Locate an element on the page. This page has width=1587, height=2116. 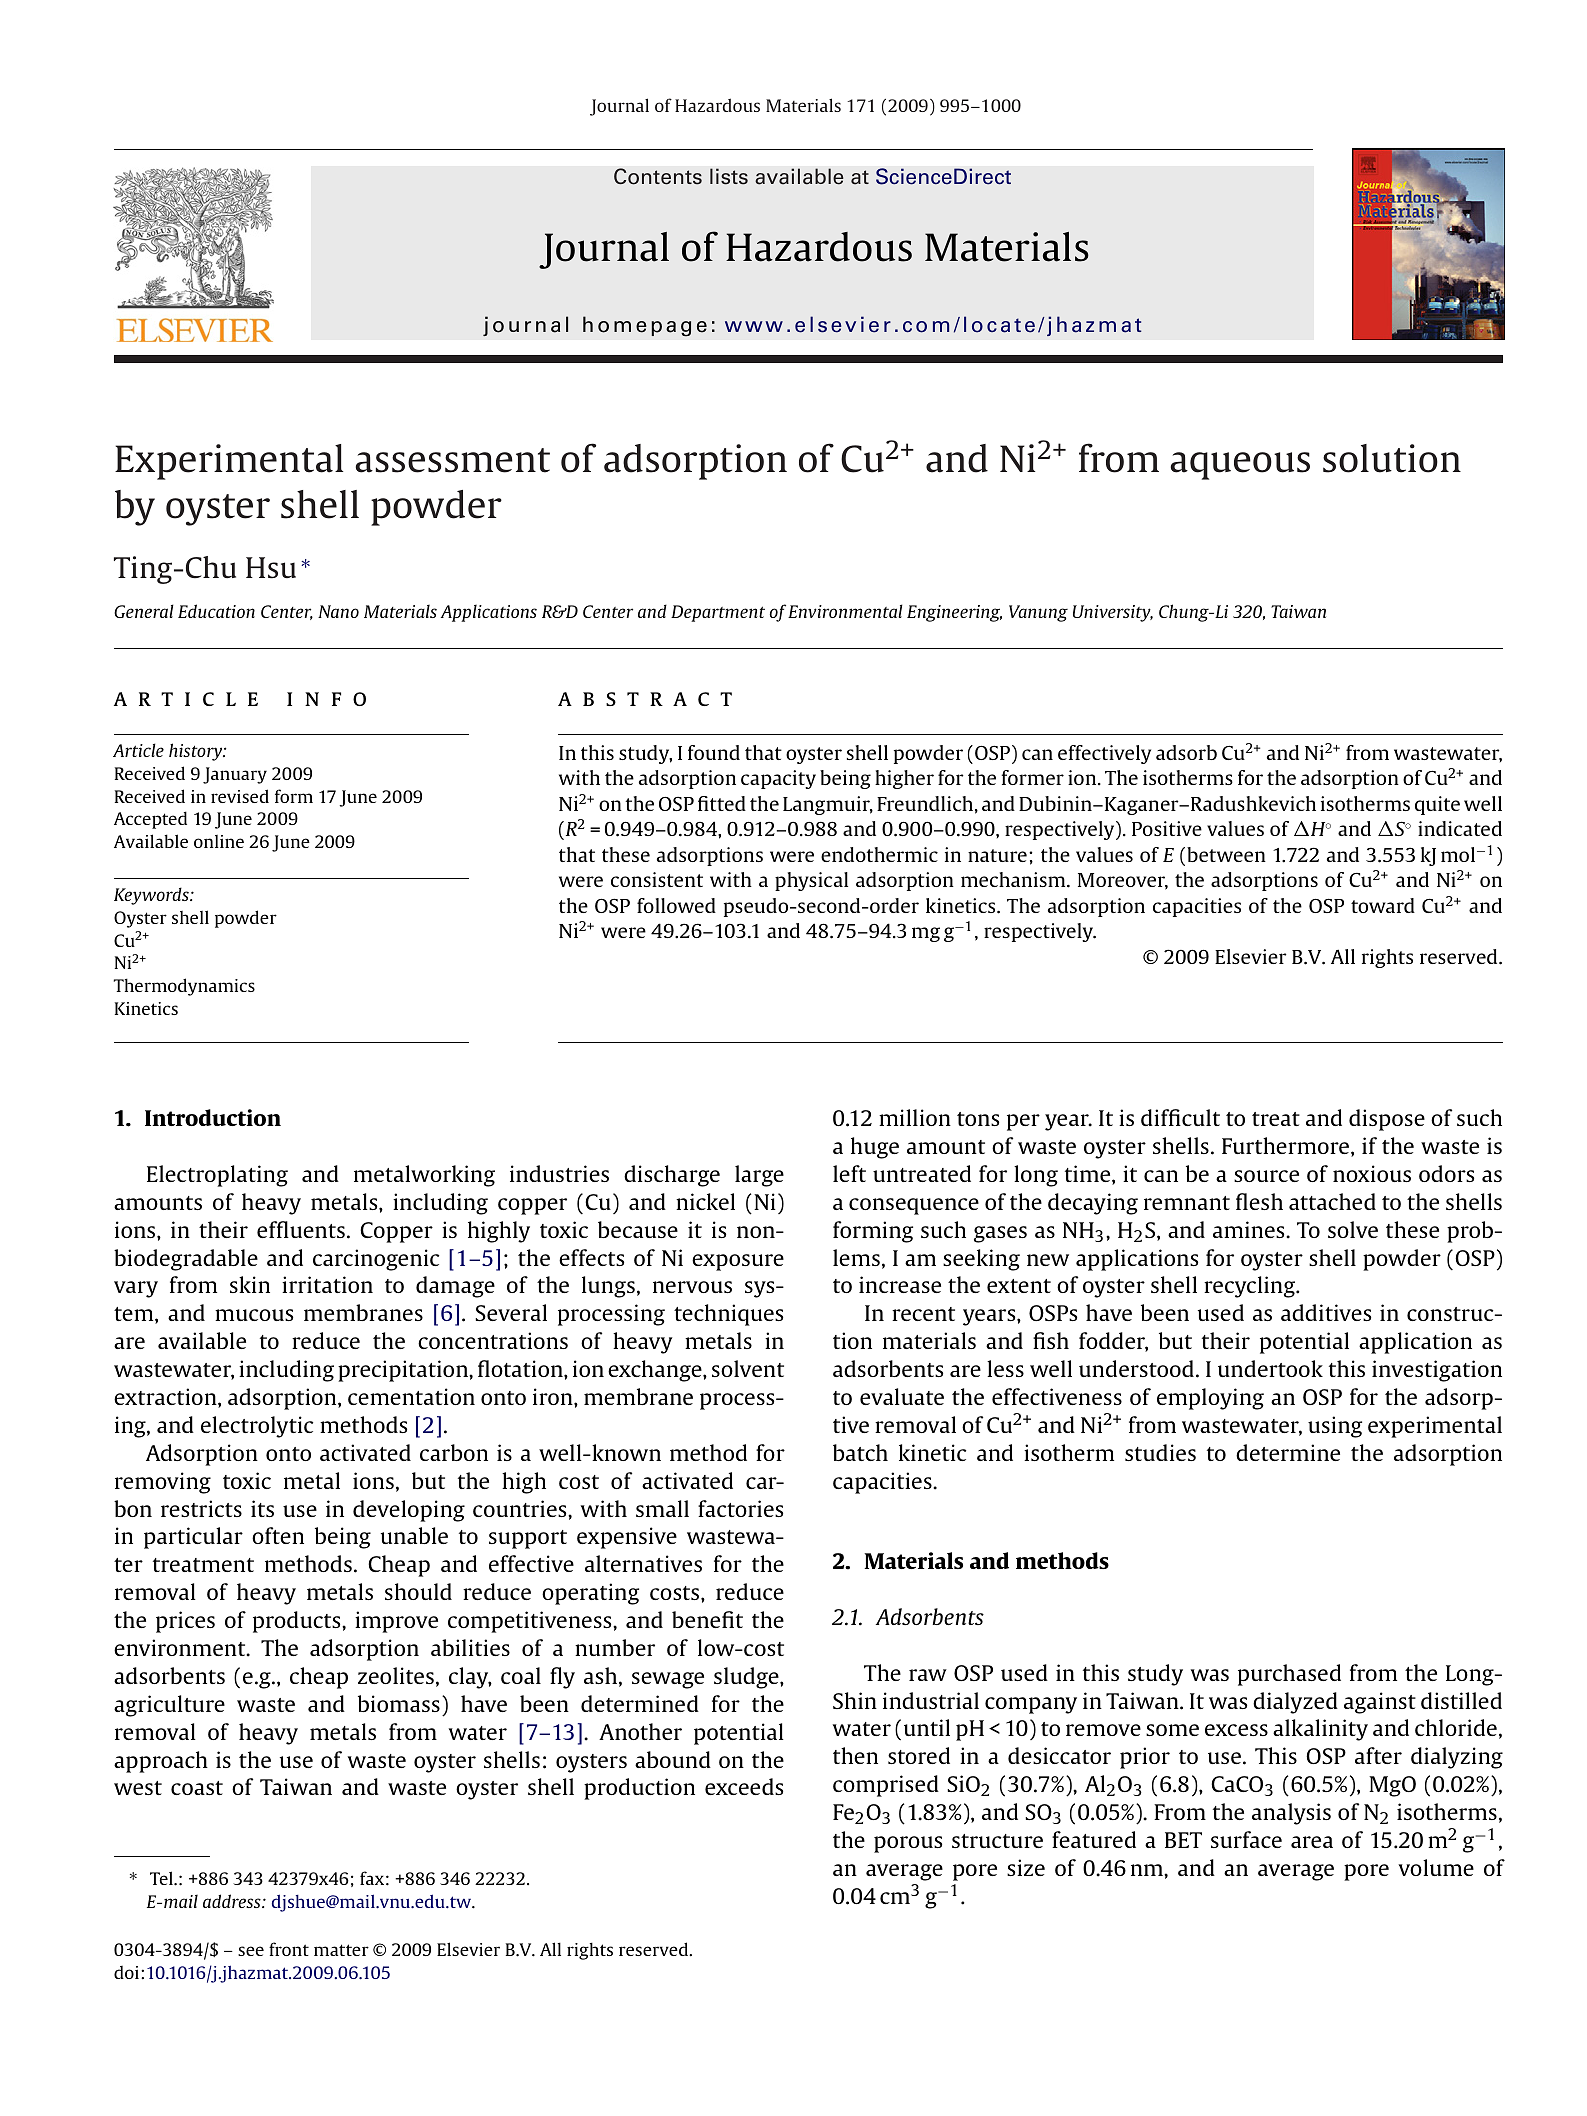
lists is located at coordinates (729, 176).
